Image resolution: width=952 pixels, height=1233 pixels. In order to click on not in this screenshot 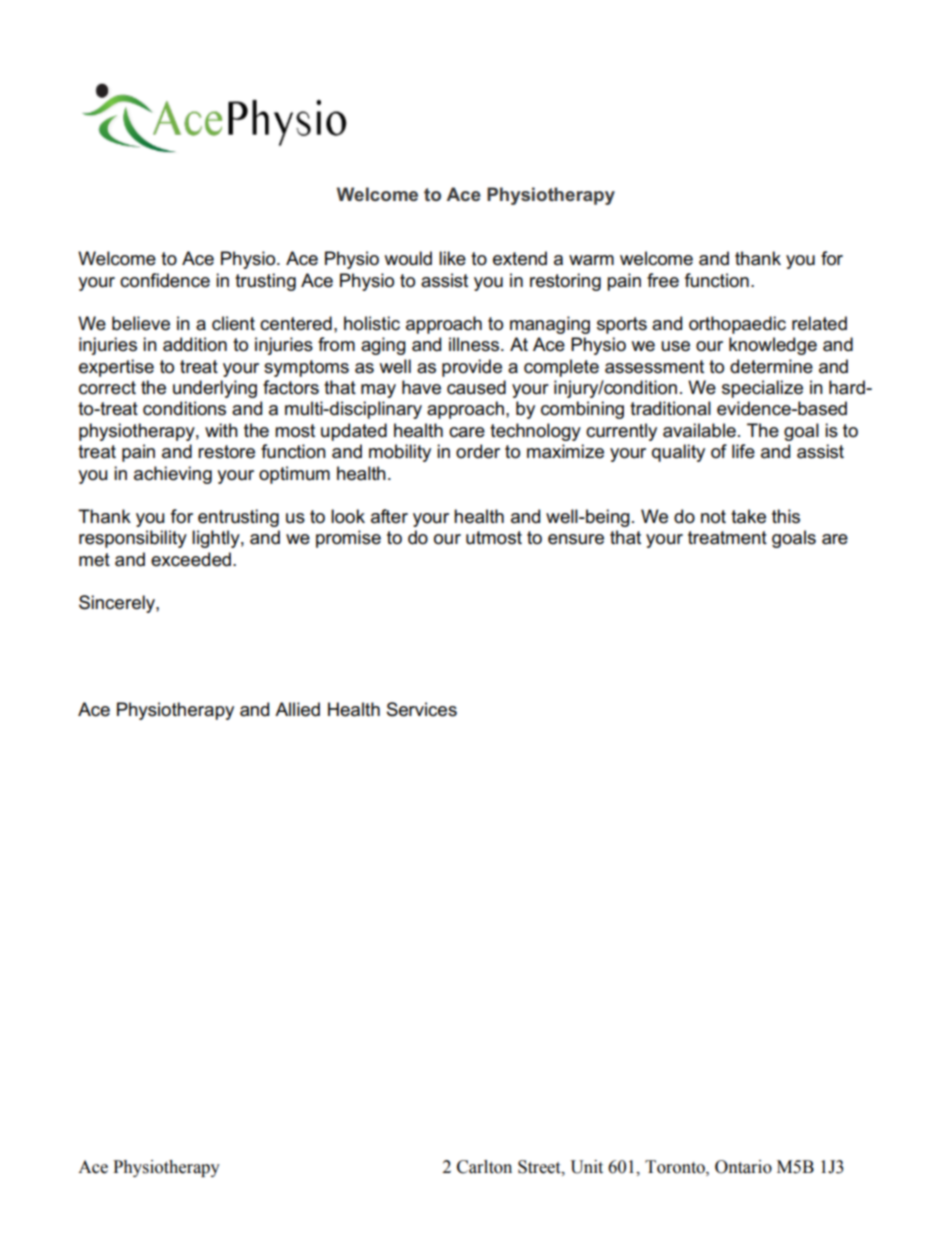, I will do `click(713, 517)`.
